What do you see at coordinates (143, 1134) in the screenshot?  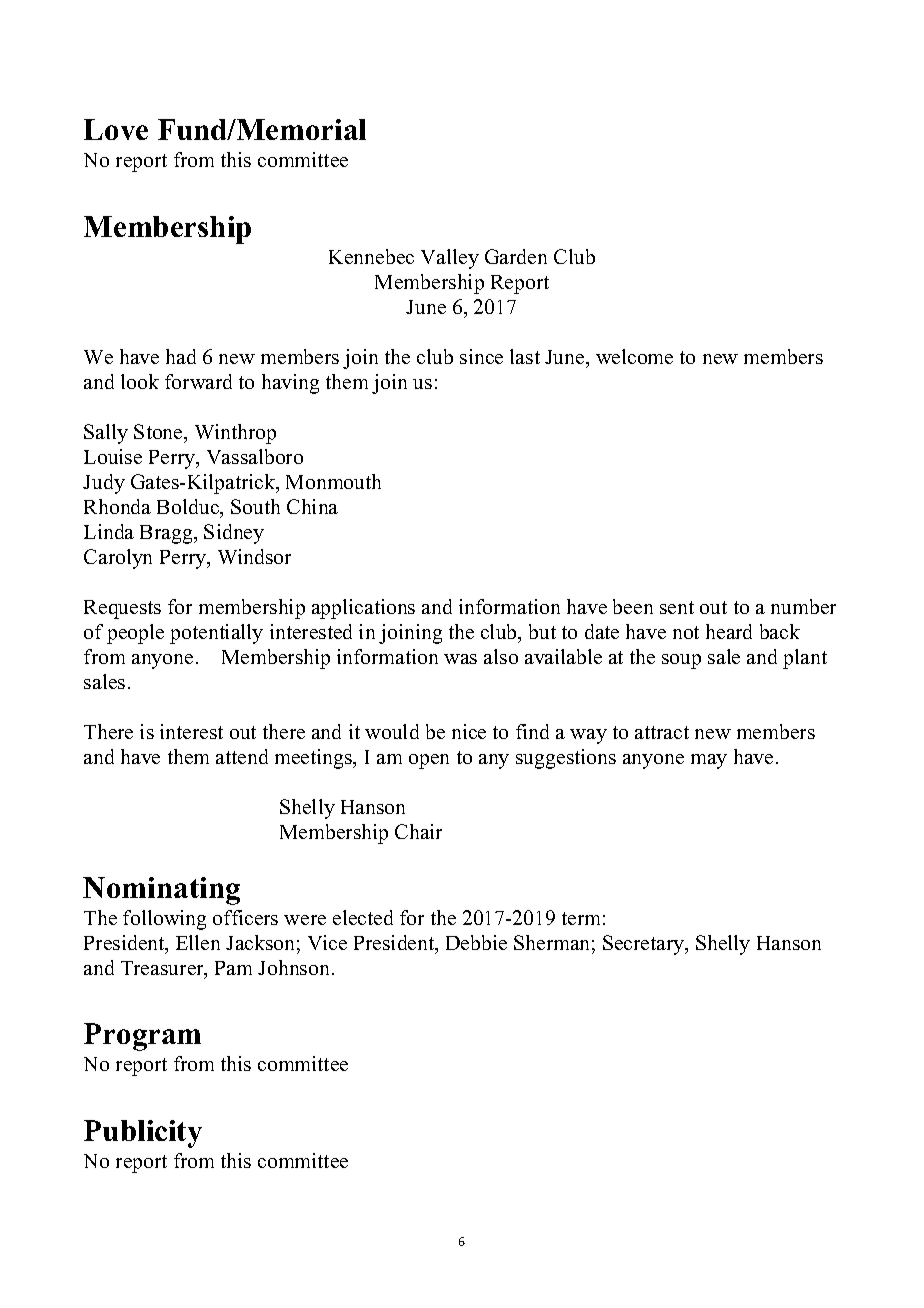 I see `Publicity` at bounding box center [143, 1134].
